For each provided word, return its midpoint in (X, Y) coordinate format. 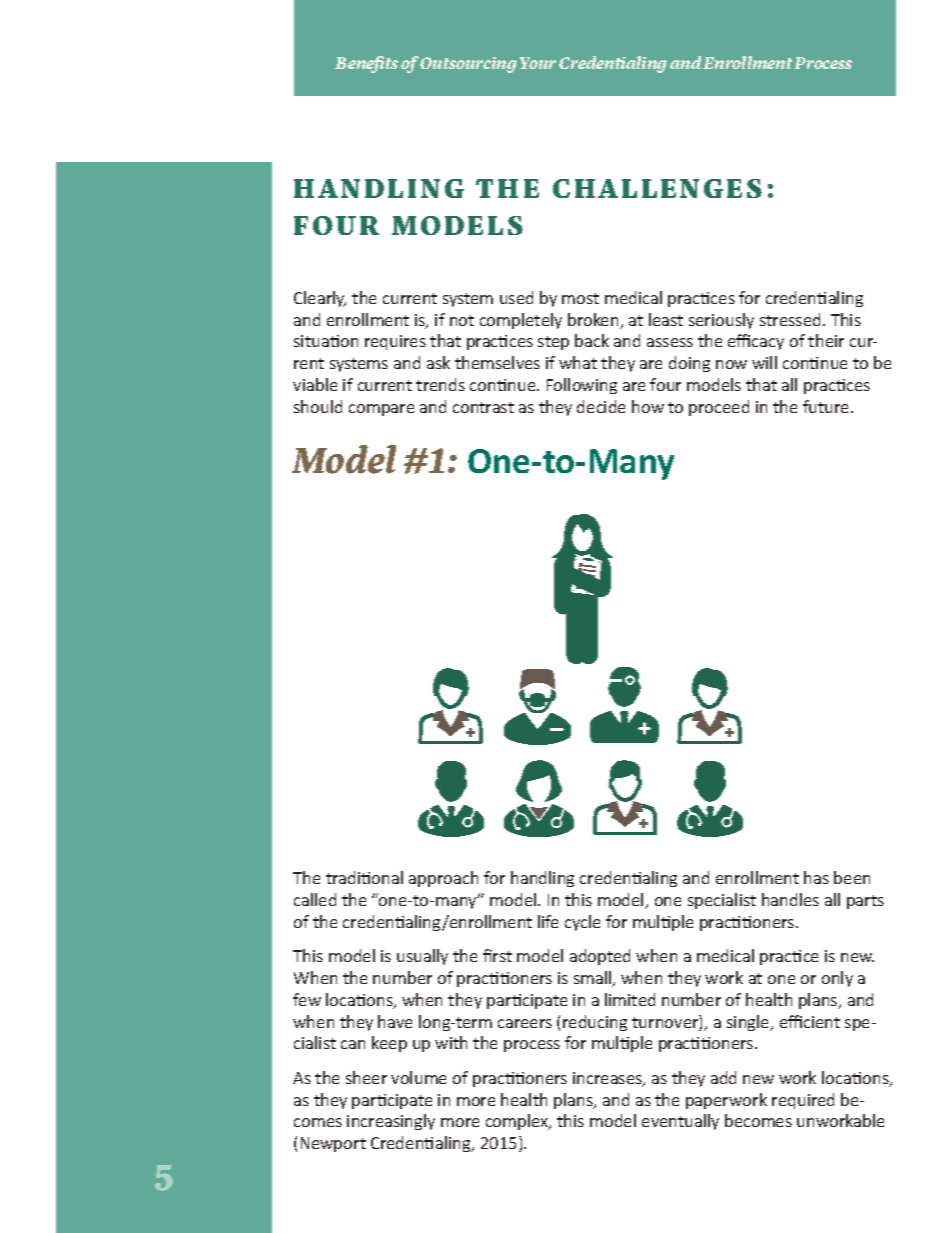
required (803, 1101)
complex (518, 1122)
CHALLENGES (657, 188)
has (816, 877)
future (827, 406)
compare (381, 410)
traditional (364, 877)
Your (538, 63)
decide (601, 406)
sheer (366, 1077)
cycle (582, 923)
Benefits (366, 64)
